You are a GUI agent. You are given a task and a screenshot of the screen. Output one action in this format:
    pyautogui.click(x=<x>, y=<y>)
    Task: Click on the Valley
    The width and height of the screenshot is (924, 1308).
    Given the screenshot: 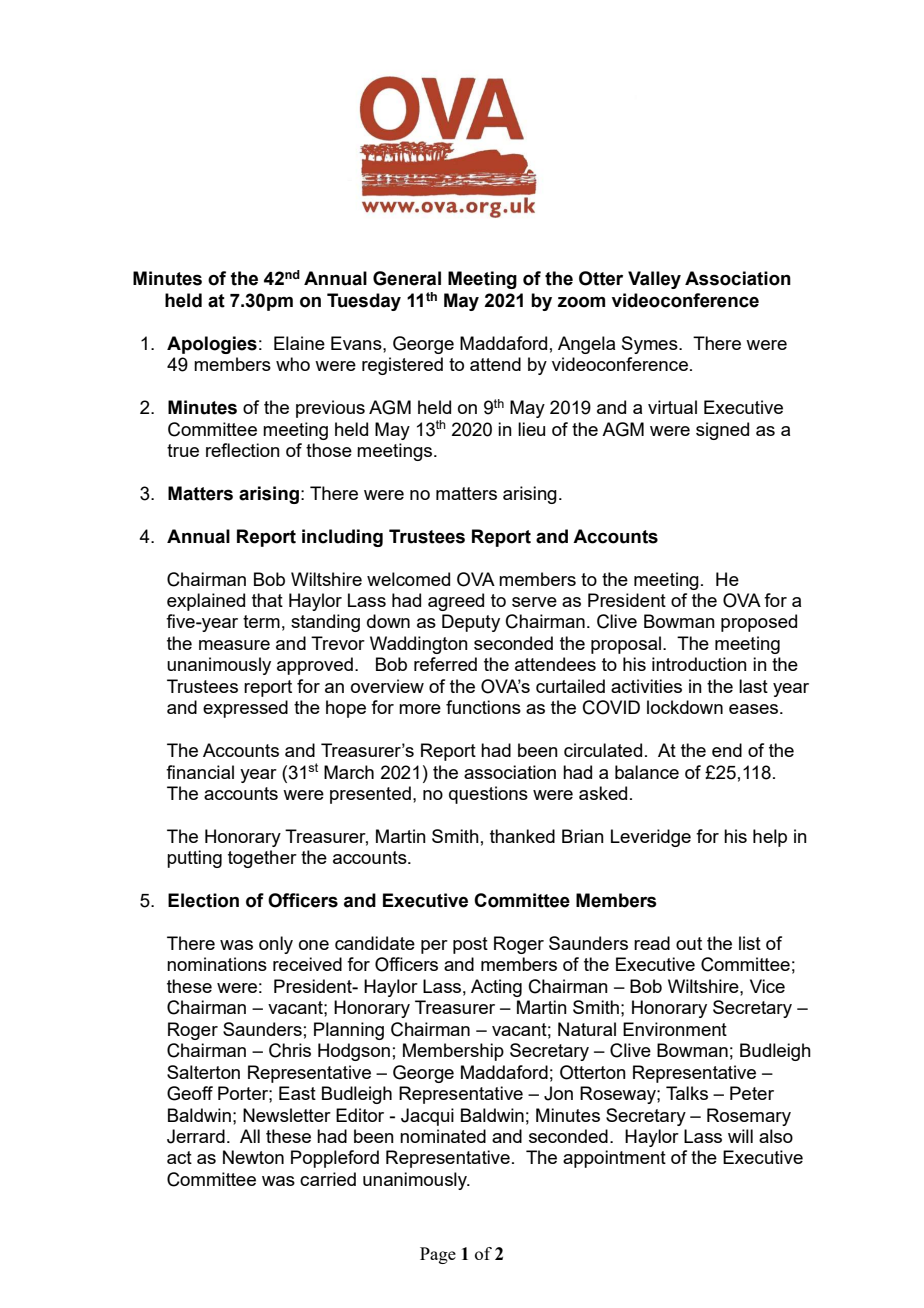 What is the action you would take?
    pyautogui.click(x=654, y=280)
